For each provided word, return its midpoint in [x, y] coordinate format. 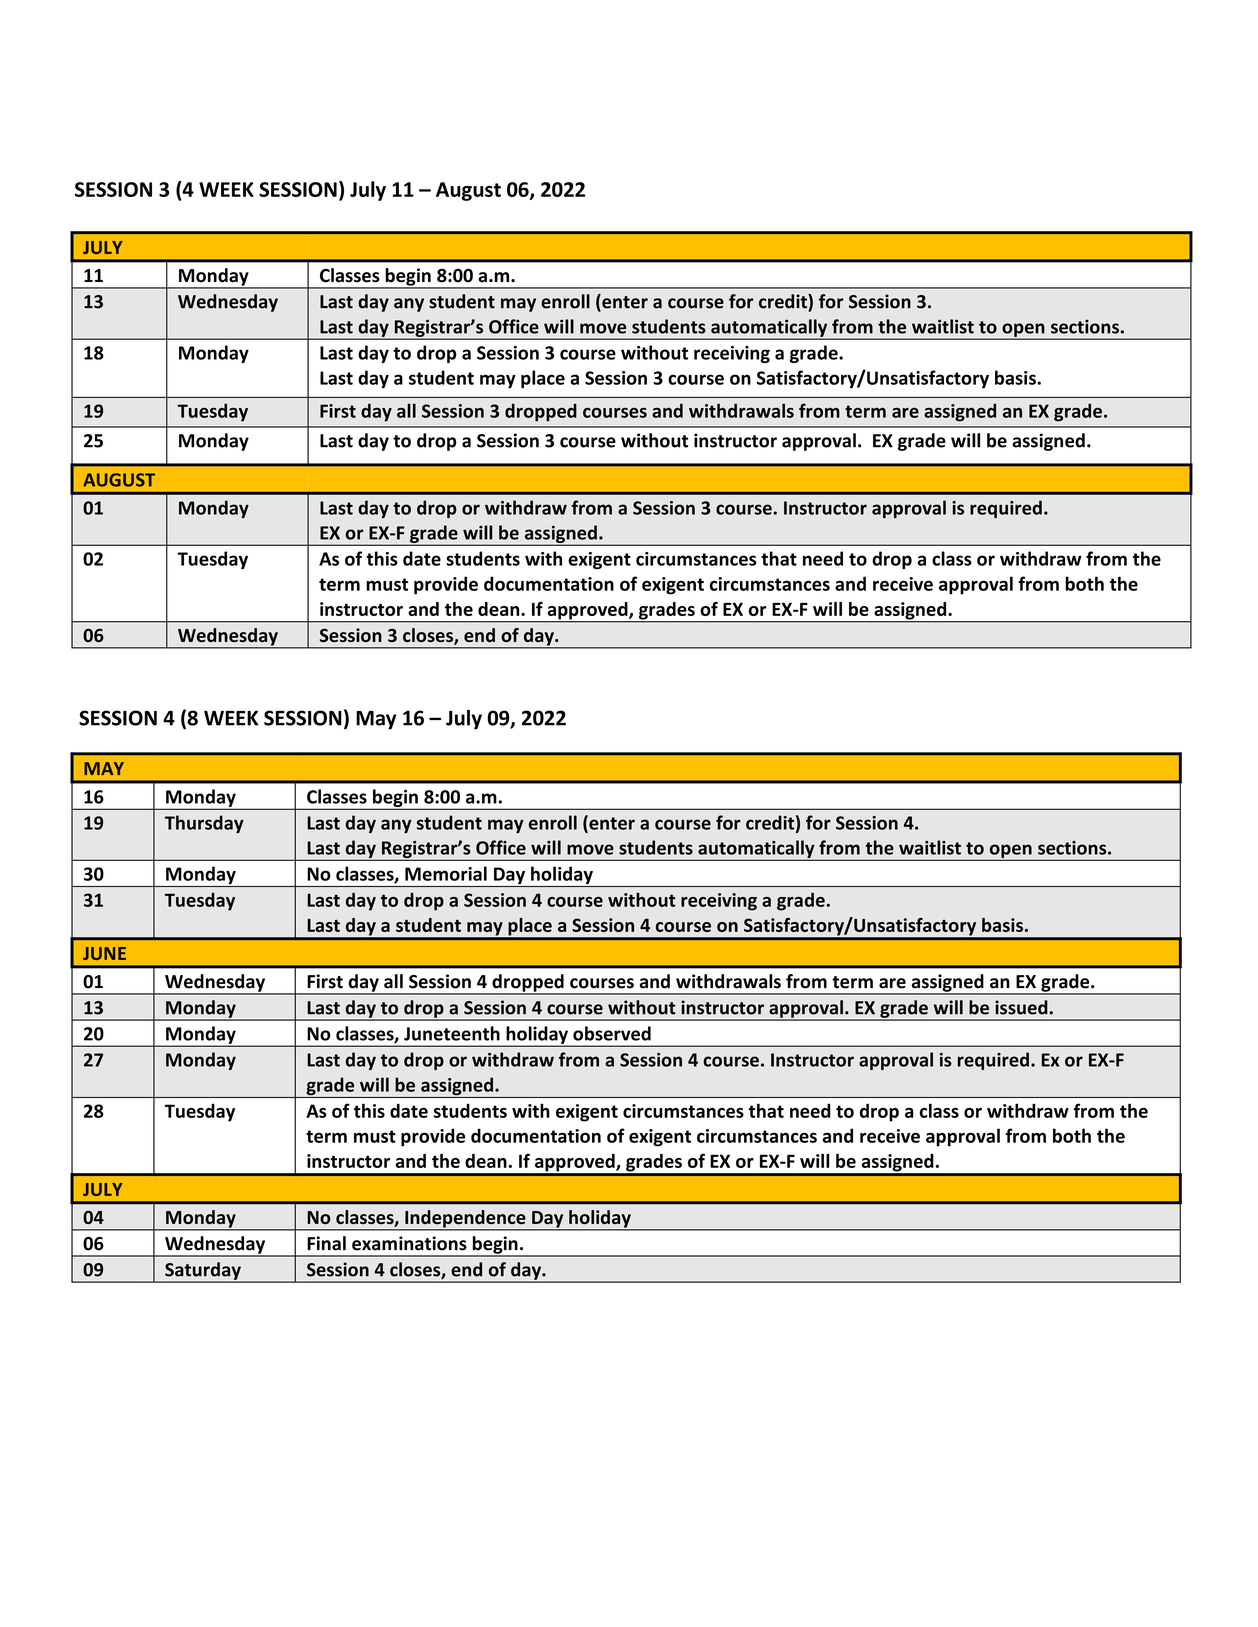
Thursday [204, 824]
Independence [465, 1220]
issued [1021, 1007]
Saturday [203, 1272]
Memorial [446, 873]
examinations [409, 1243]
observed [612, 1033]
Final [326, 1243]
